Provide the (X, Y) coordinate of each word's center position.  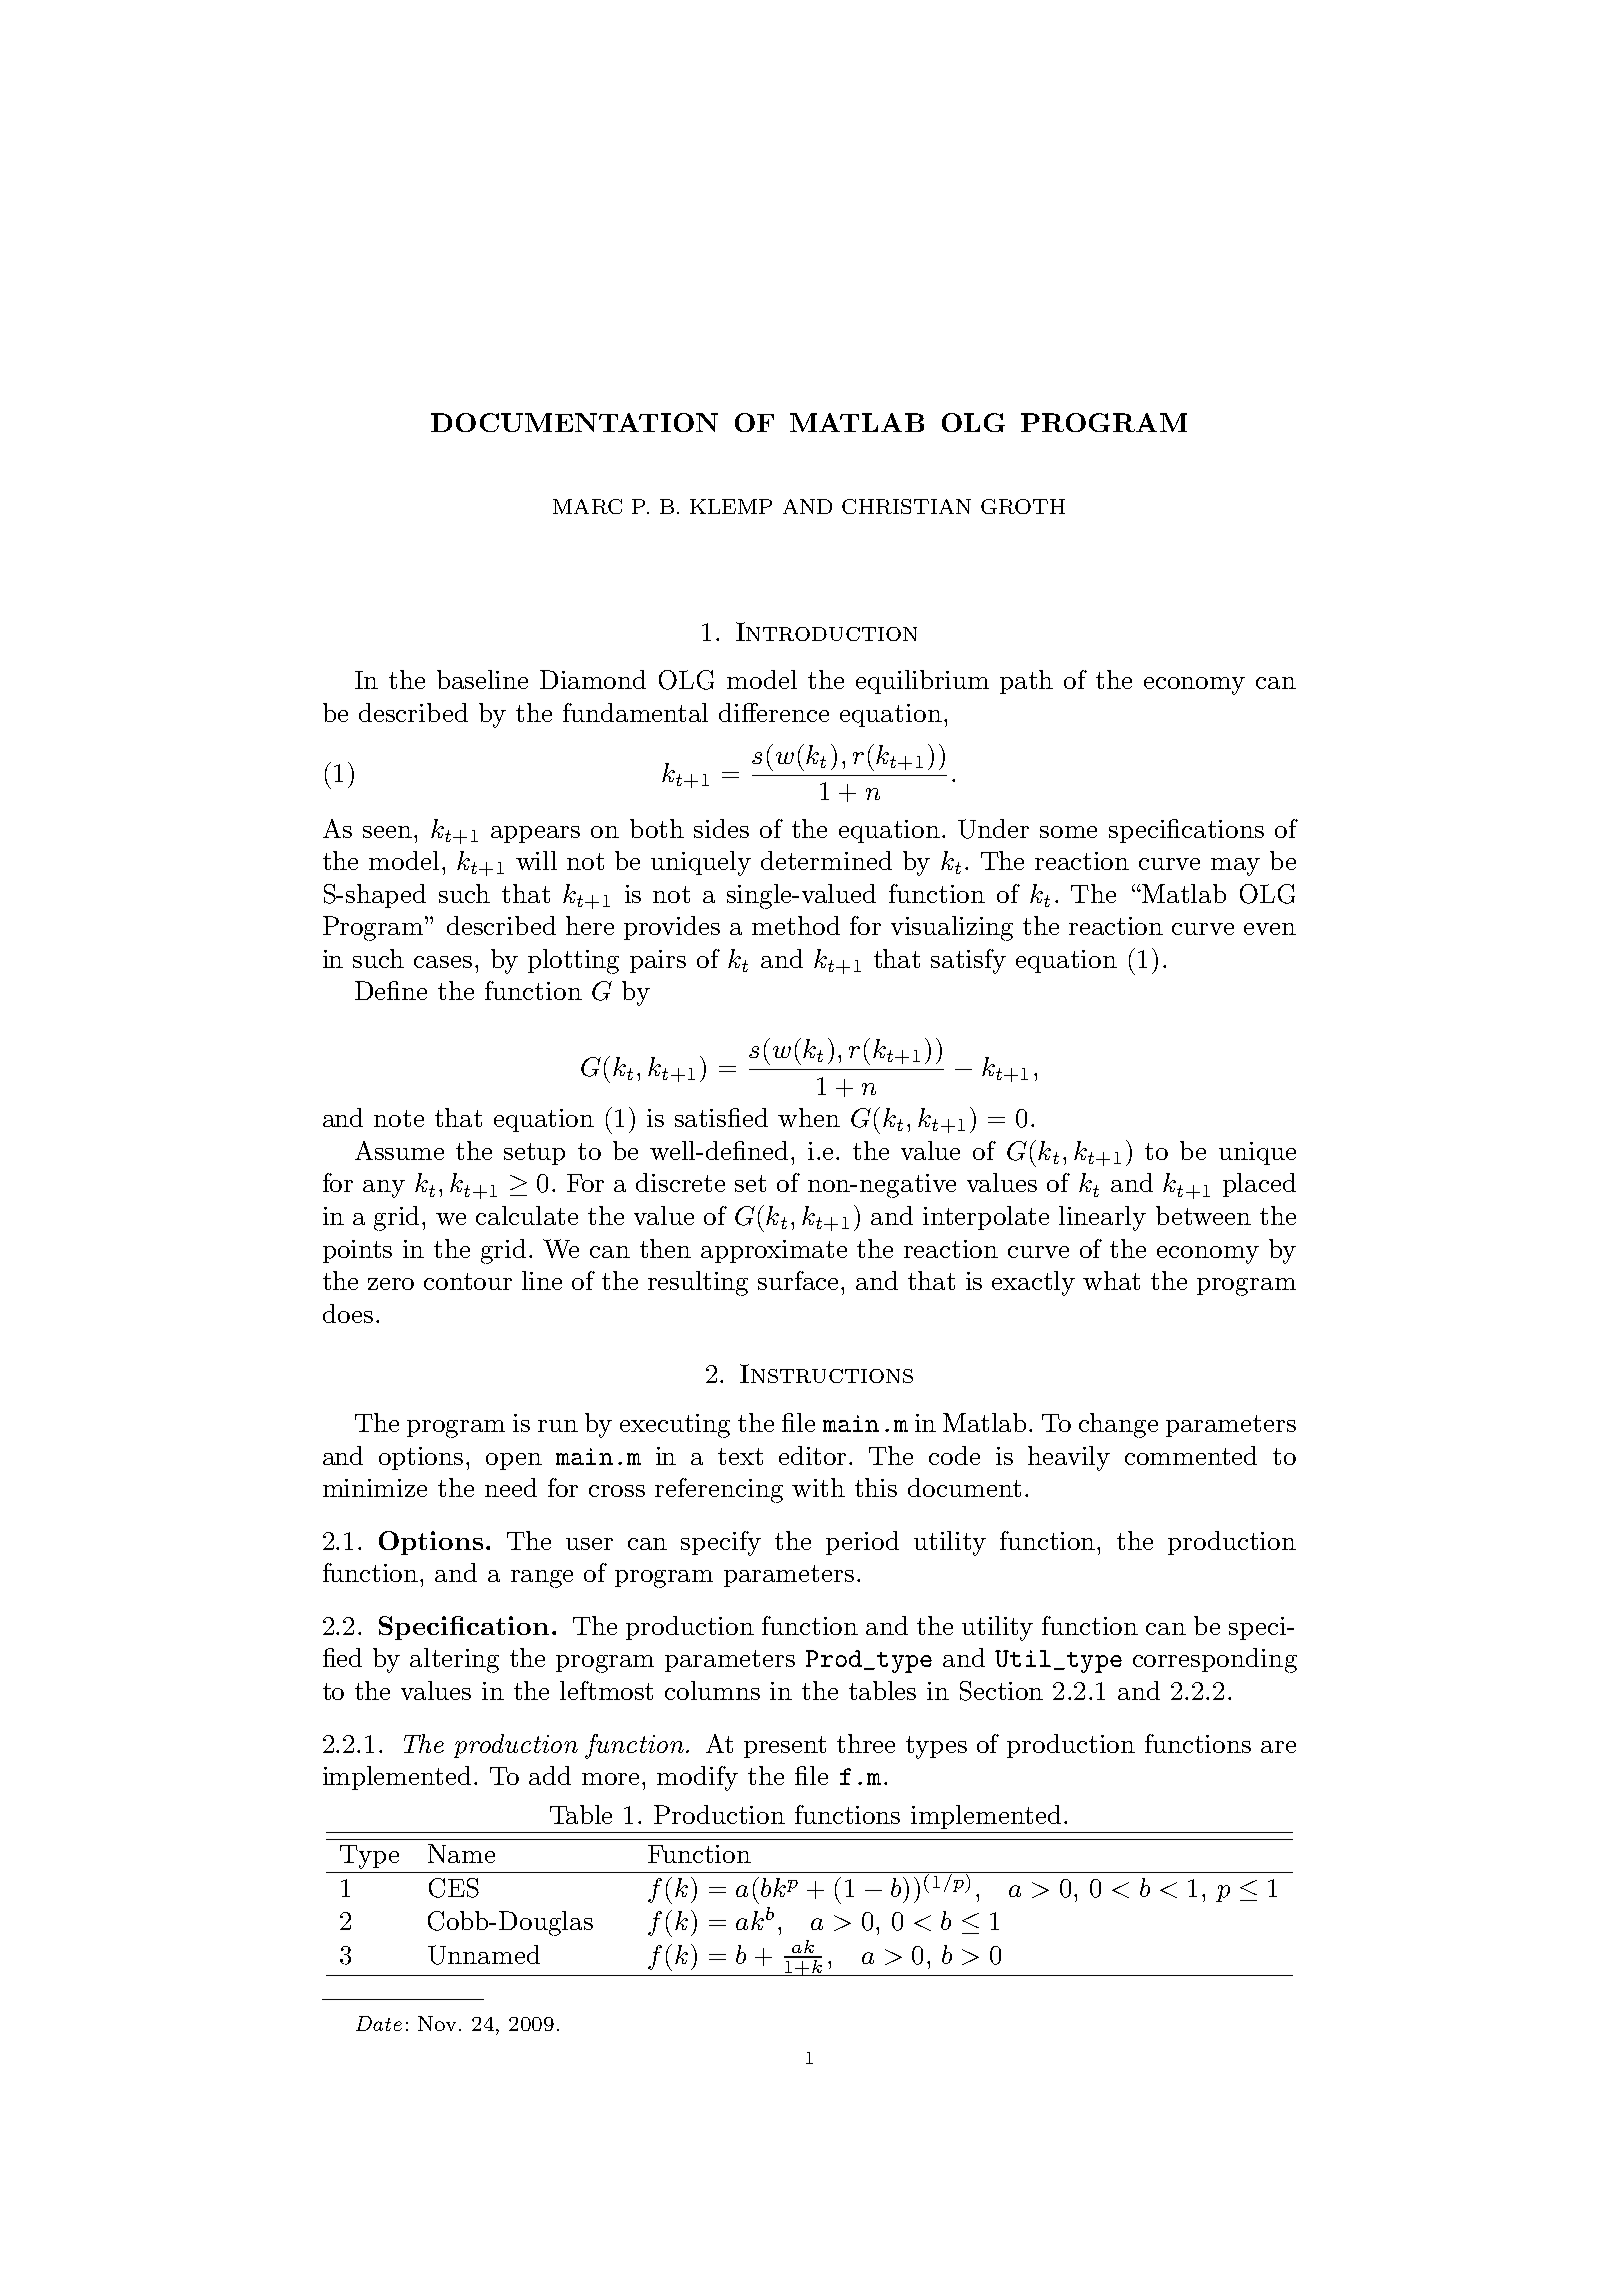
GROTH (1023, 506)
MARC (587, 506)
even (1270, 929)
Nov (439, 2023)
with (818, 1487)
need (511, 1487)
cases (443, 962)
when (809, 1117)
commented (1191, 1455)
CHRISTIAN (906, 506)
